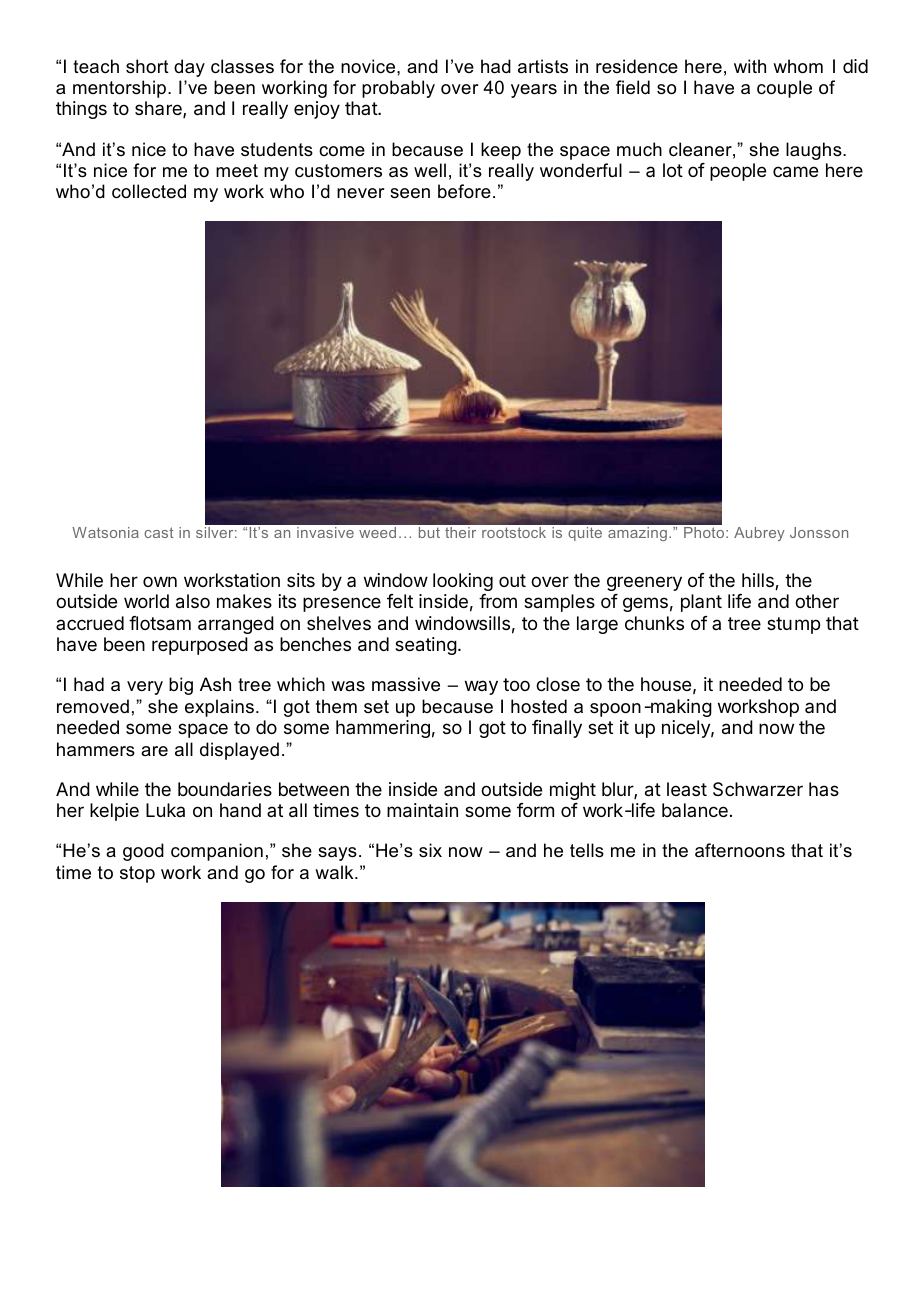  What do you see at coordinates (159, 532) in the document?
I see `cast` at bounding box center [159, 532].
